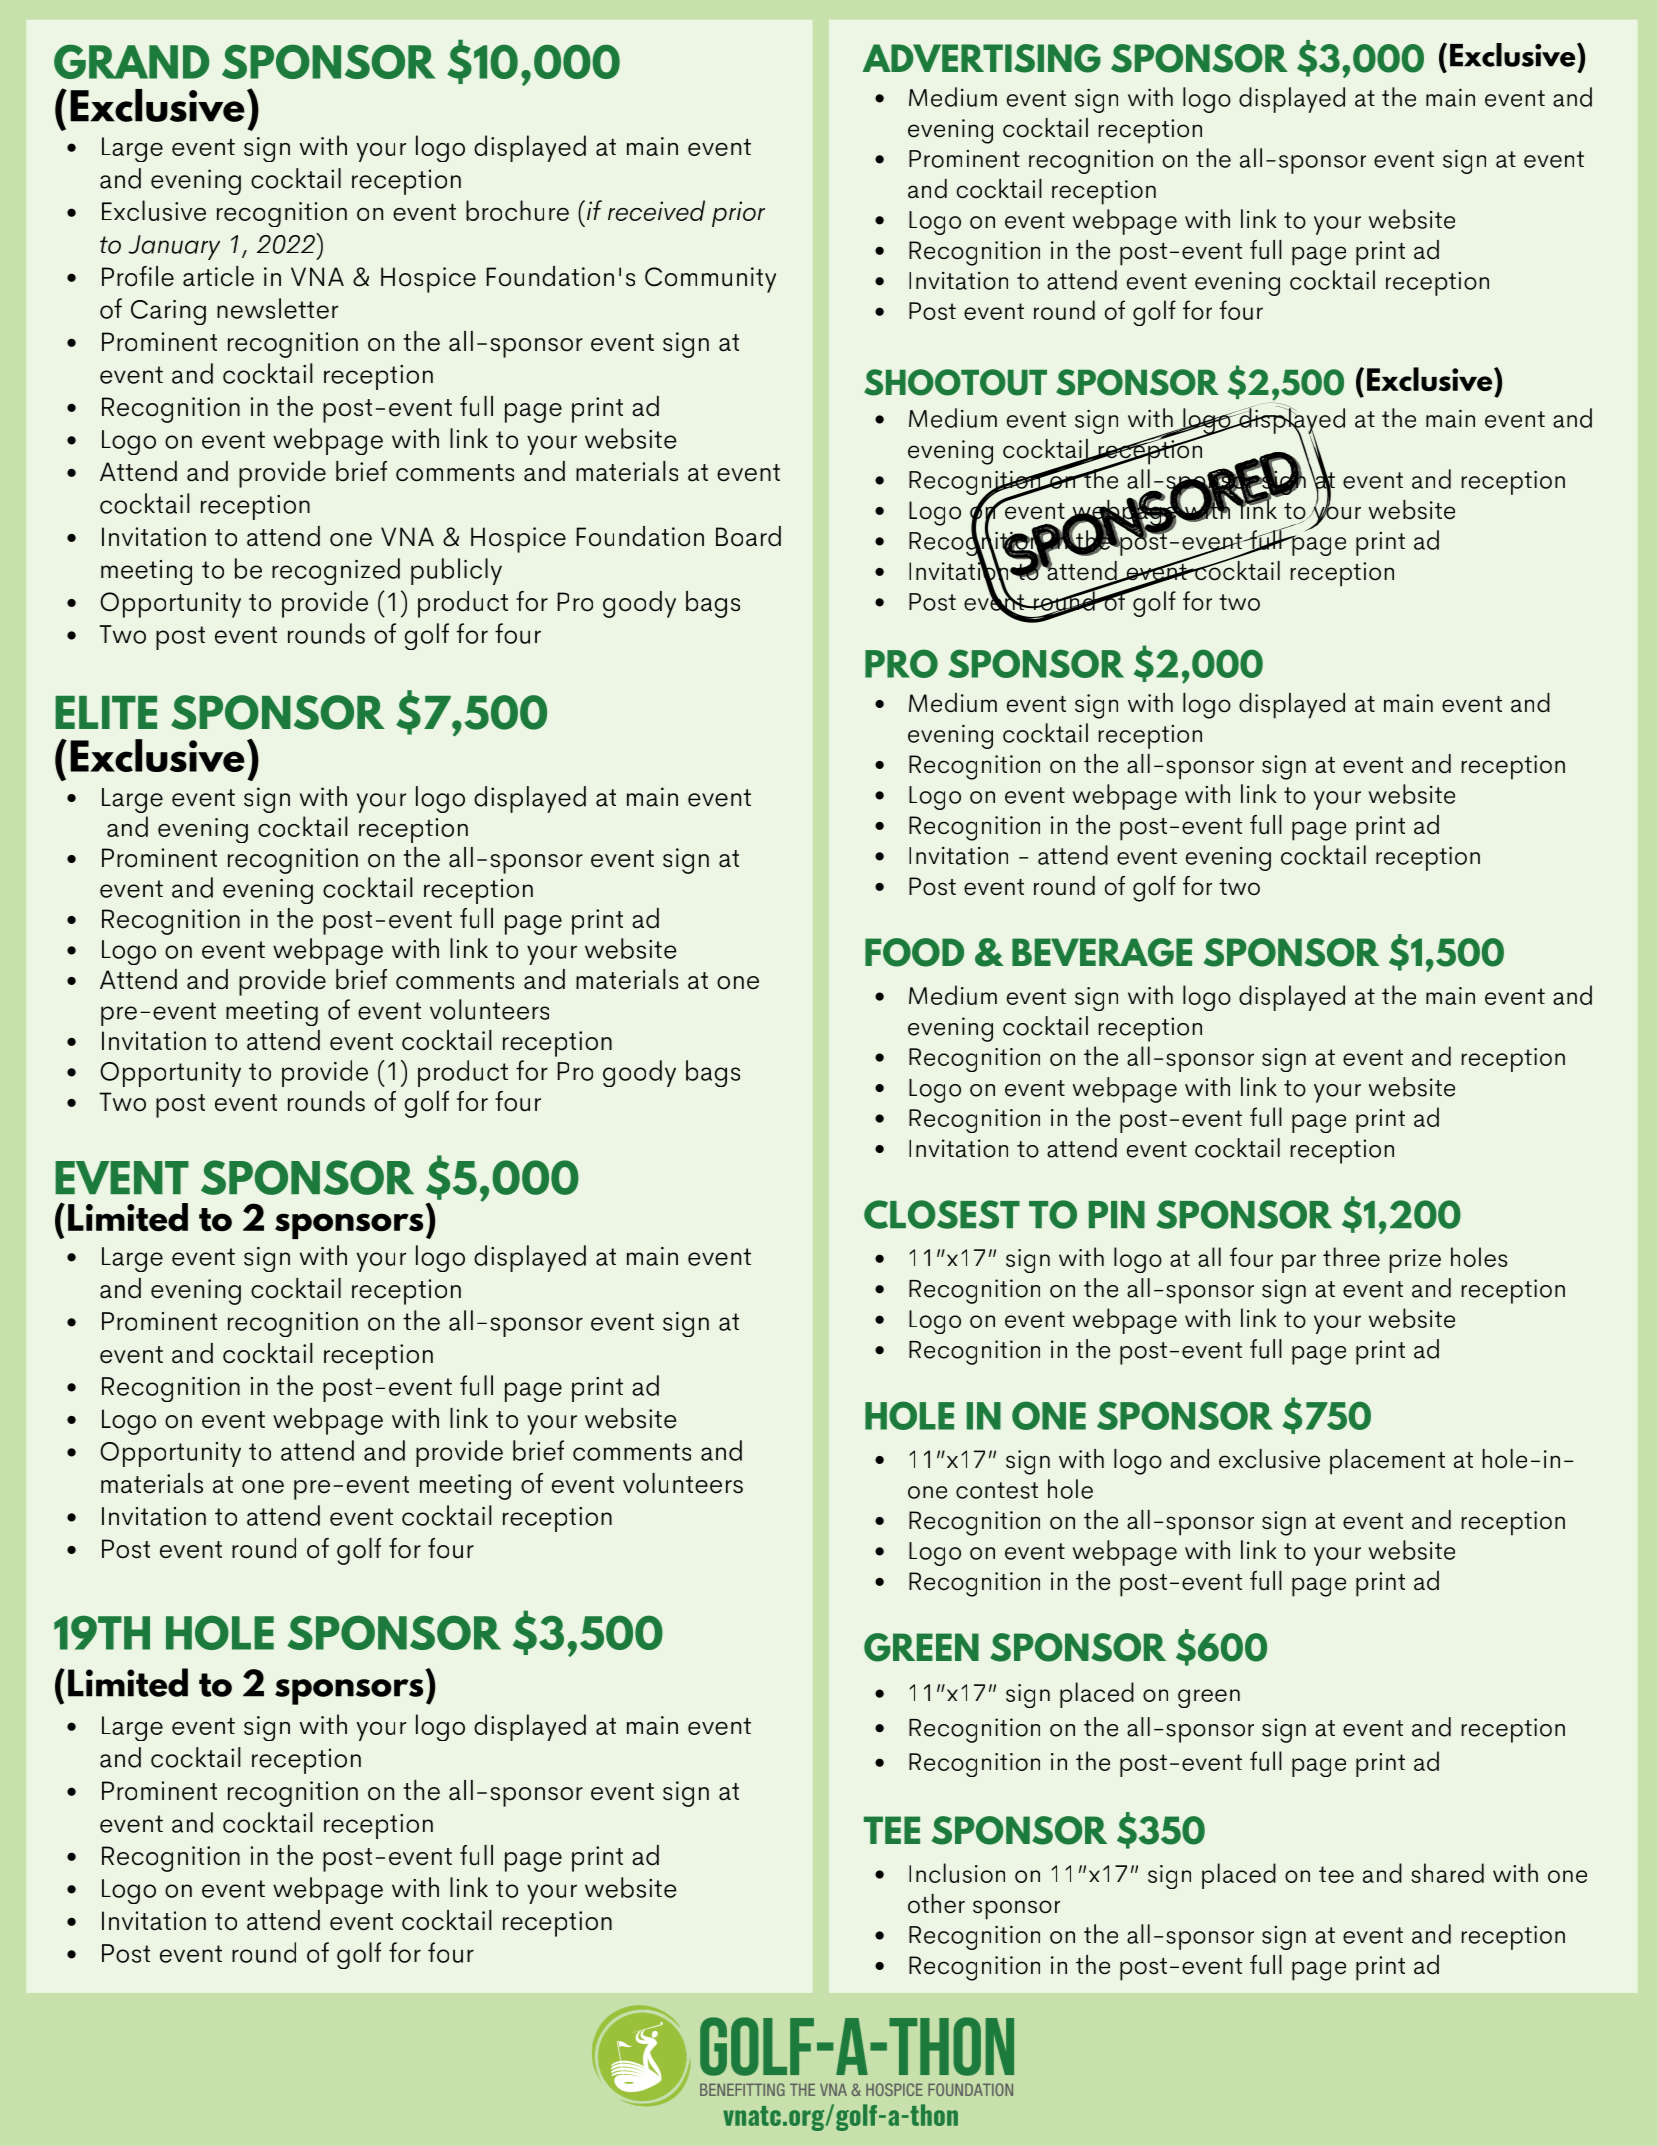  What do you see at coordinates (132, 61) in the screenshot?
I see `GRAND` at bounding box center [132, 61].
